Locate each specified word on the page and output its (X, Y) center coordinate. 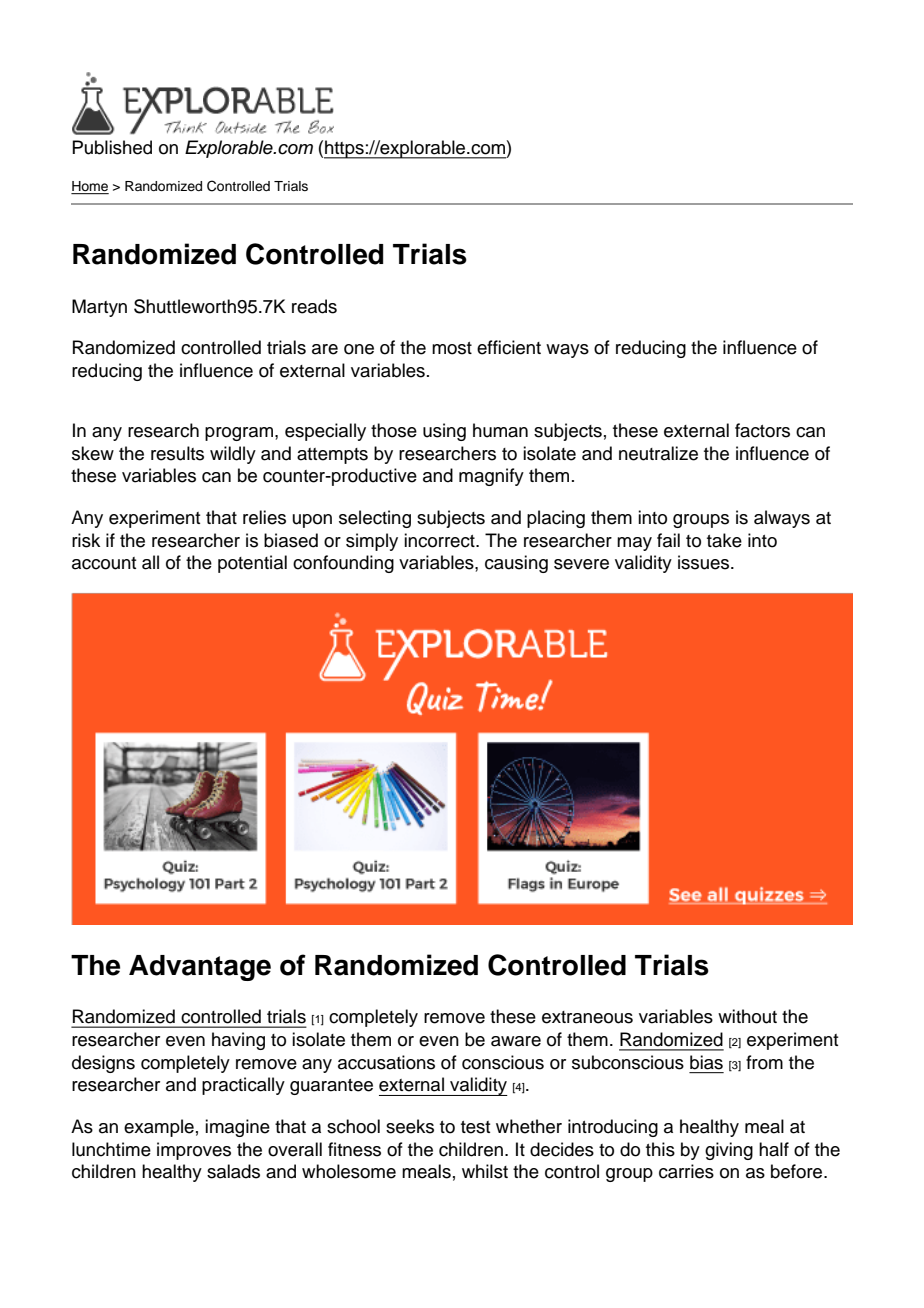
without (747, 1016)
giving (729, 1151)
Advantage (200, 968)
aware (516, 1041)
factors (762, 430)
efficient (509, 347)
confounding (343, 564)
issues (705, 562)
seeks (410, 1126)
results (177, 453)
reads (314, 306)
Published (112, 147)
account (104, 563)
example (159, 1128)
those (394, 430)
